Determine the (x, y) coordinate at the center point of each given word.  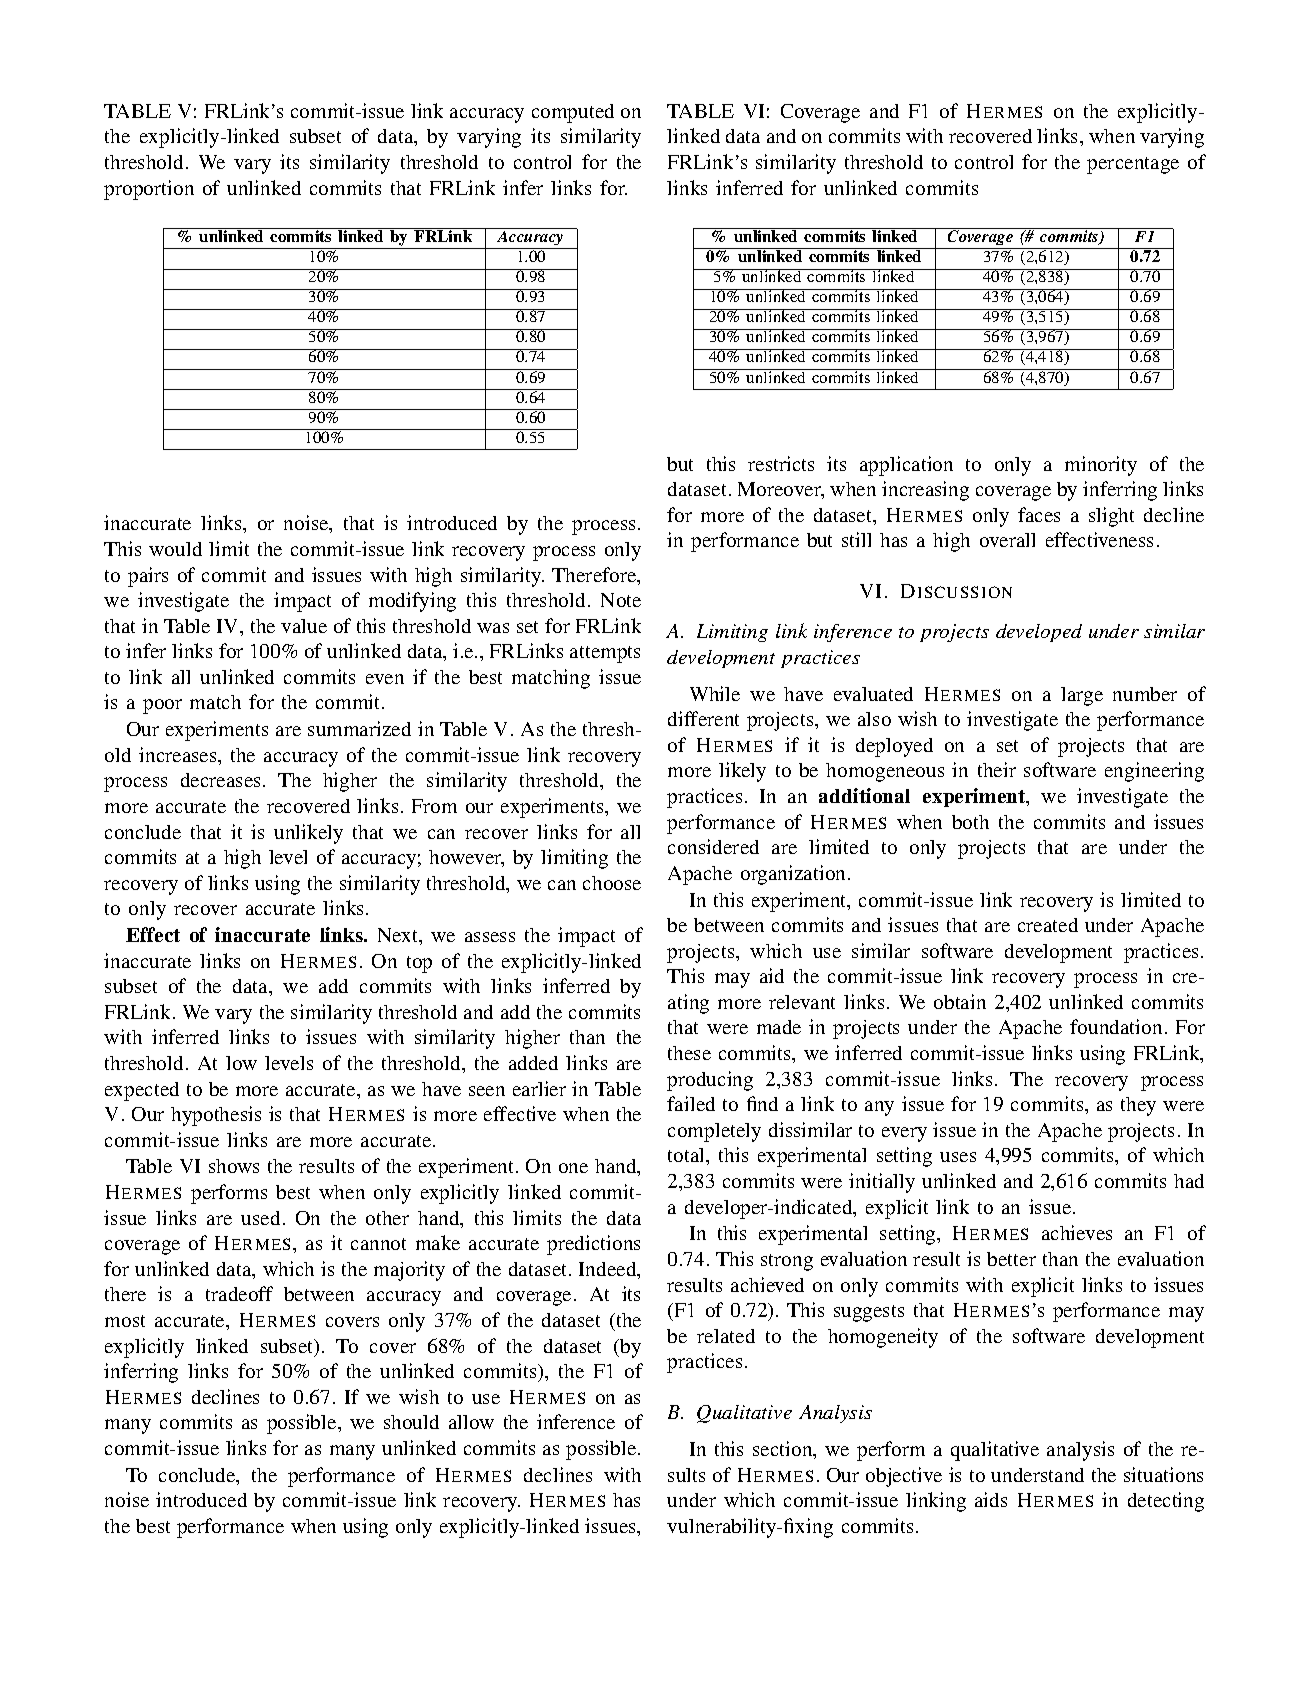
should (411, 1422)
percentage (1133, 165)
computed (573, 113)
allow (471, 1422)
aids (991, 1499)
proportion (149, 190)
